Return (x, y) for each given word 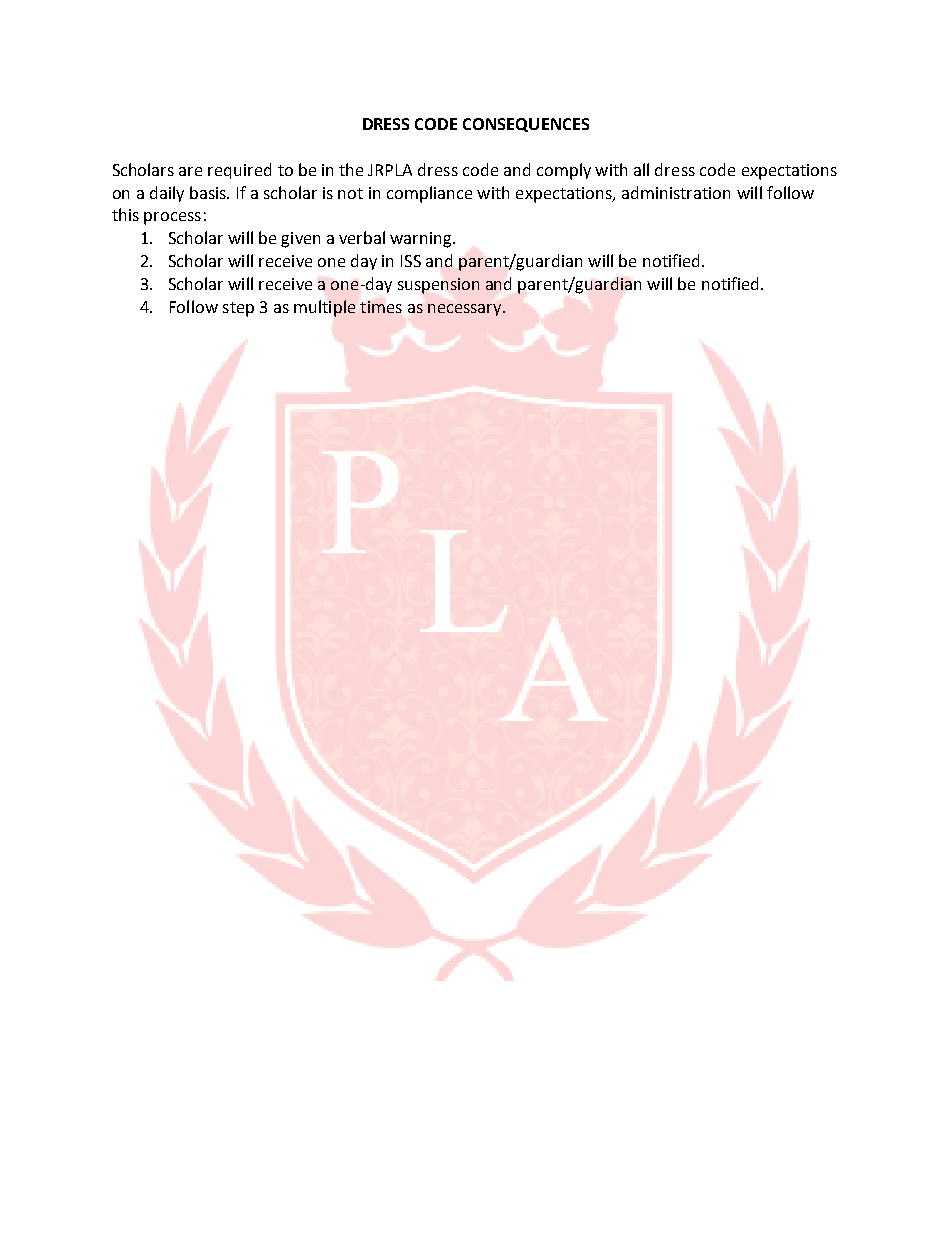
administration (676, 192)
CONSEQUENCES (526, 125)
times (381, 307)
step (238, 309)
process (172, 218)
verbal (362, 237)
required (239, 171)
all (641, 169)
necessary (466, 310)
